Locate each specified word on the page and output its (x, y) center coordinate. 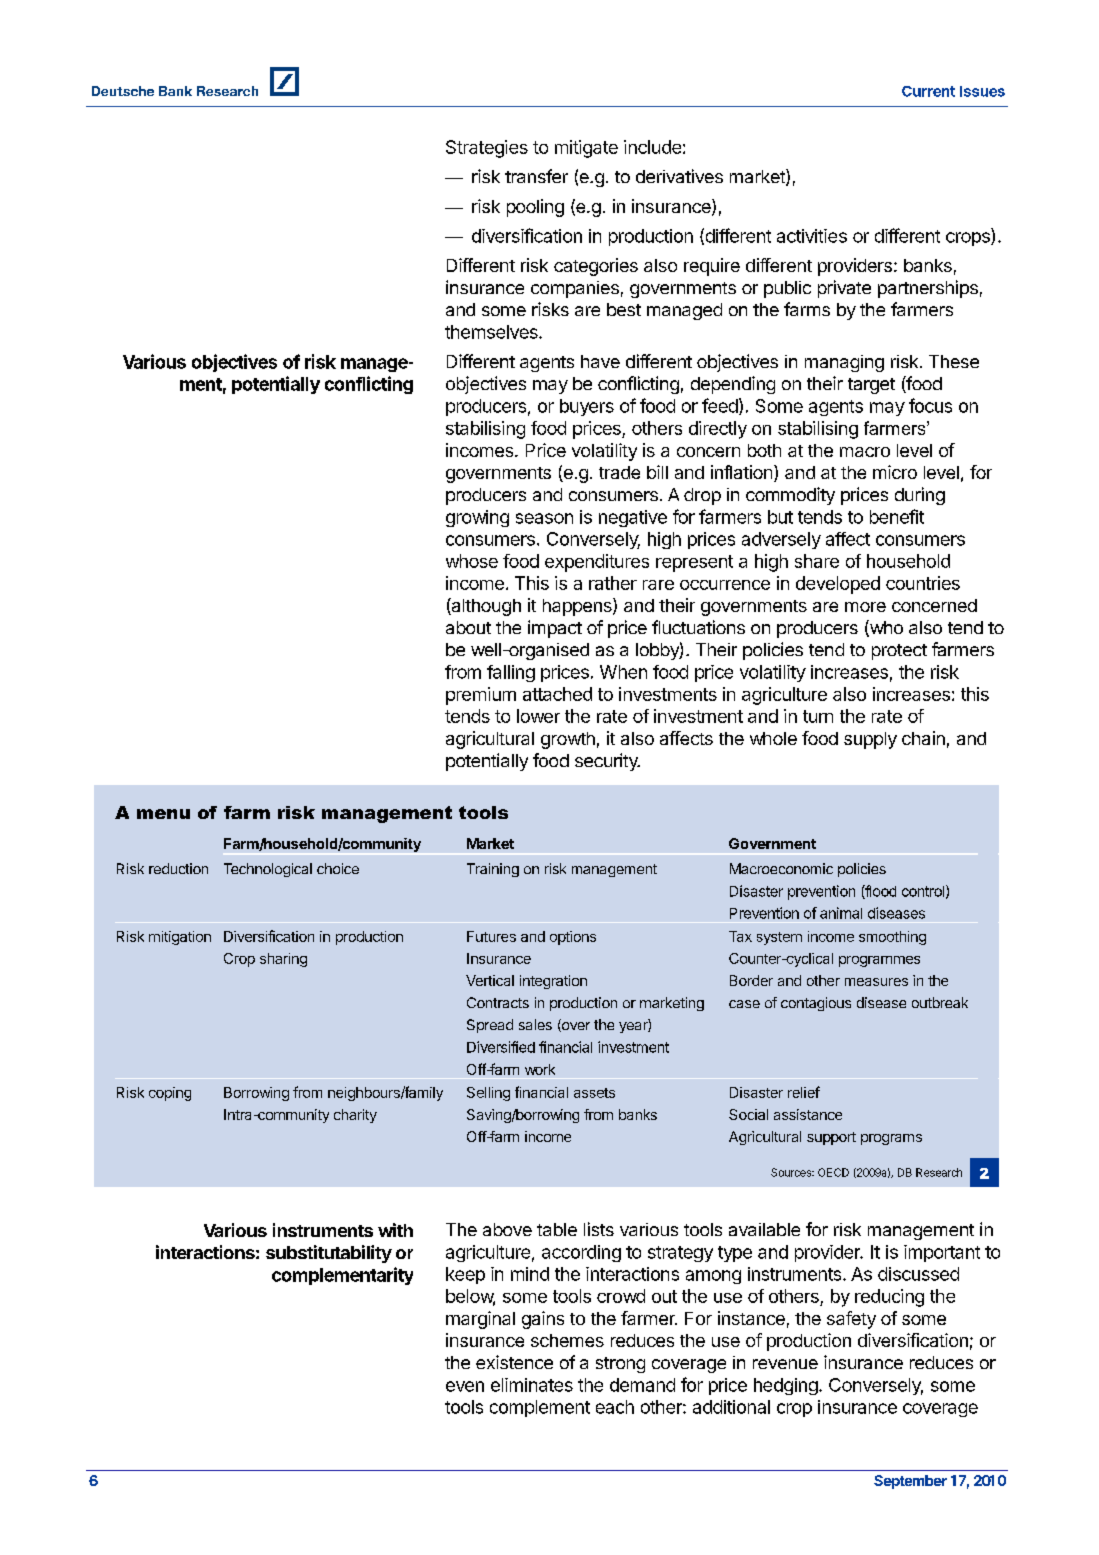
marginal (480, 1320)
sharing (283, 960)
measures (876, 982)
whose (472, 561)
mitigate (586, 149)
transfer (536, 176)
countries (923, 583)
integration (553, 982)
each (615, 1407)
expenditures (597, 563)
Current (928, 91)
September (910, 1482)
